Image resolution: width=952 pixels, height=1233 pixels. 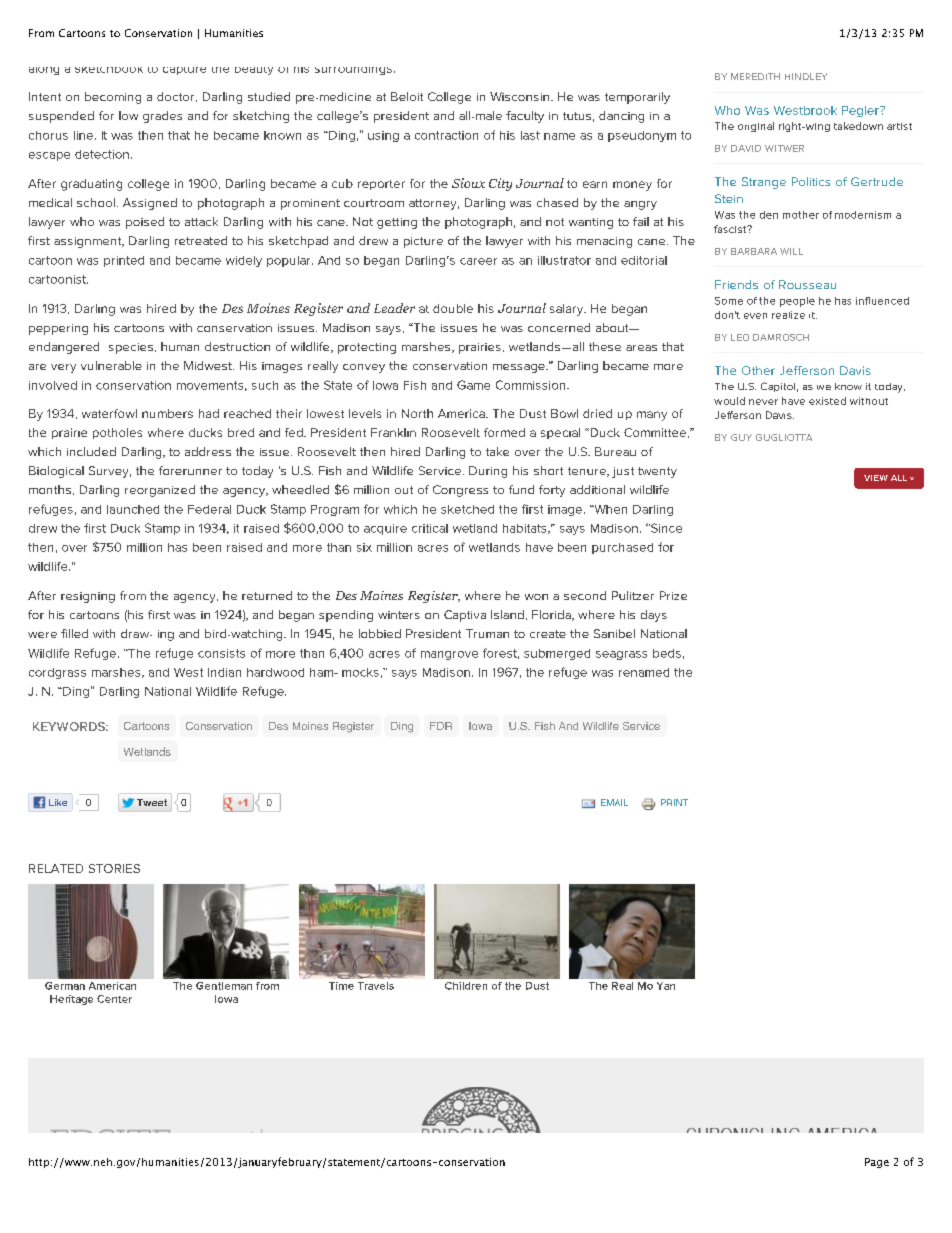 What do you see at coordinates (877, 1163) in the screenshot?
I see `Page` at bounding box center [877, 1163].
